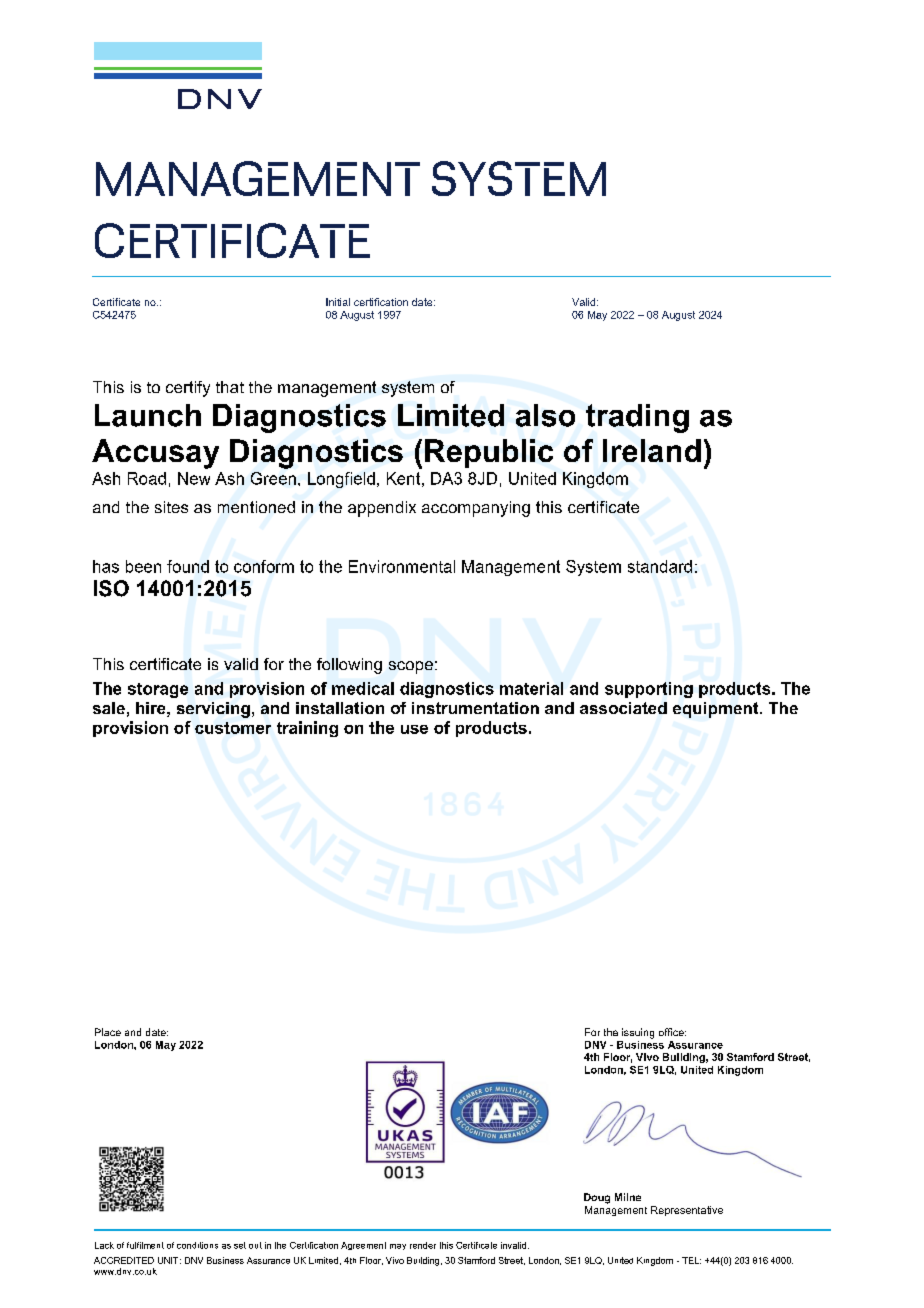 The height and width of the image is (1308, 924). Describe the element at coordinates (649, 690) in the image. I see `supporting` at that location.
